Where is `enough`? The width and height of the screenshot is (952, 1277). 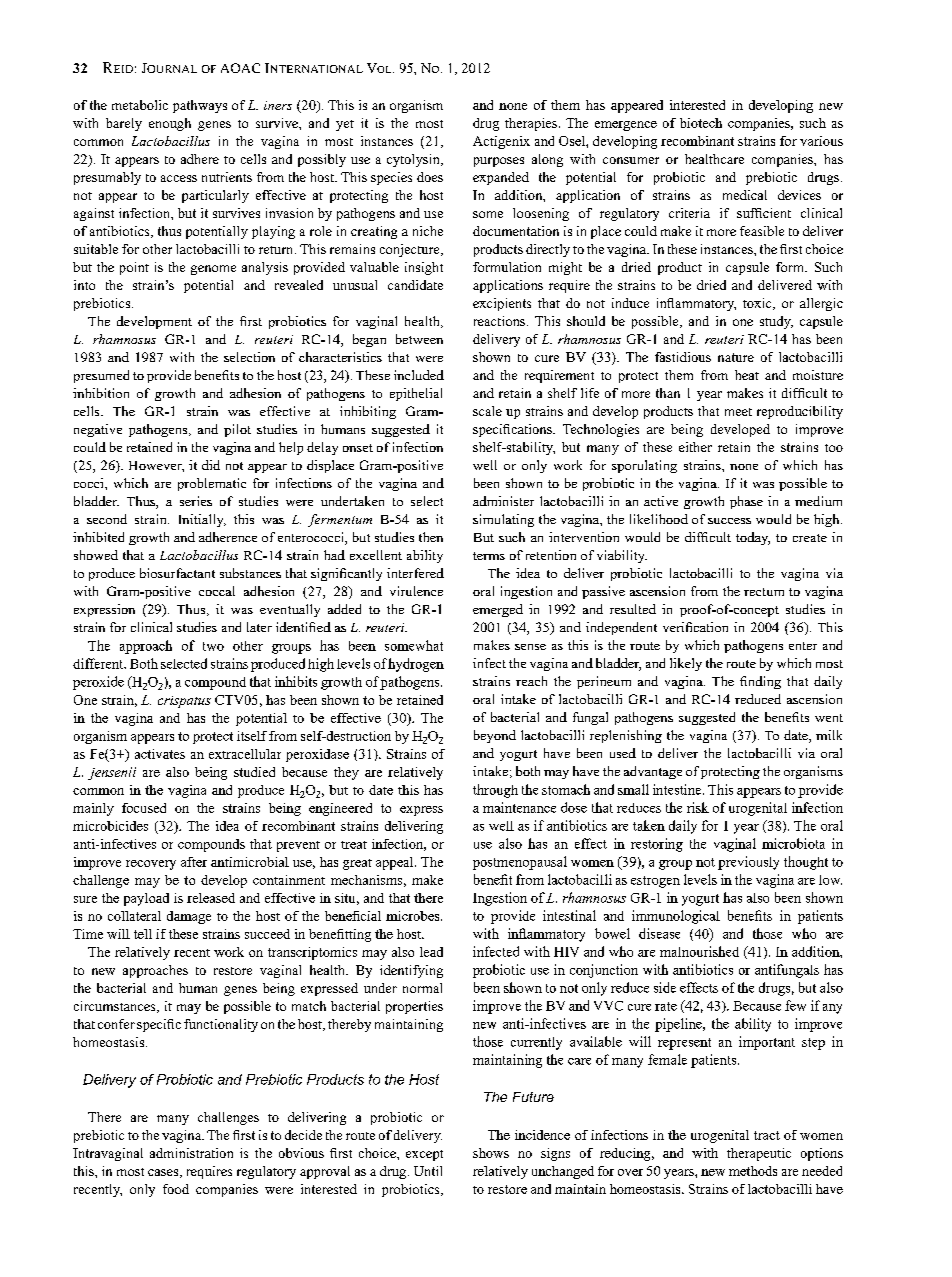 enough is located at coordinates (170, 124).
